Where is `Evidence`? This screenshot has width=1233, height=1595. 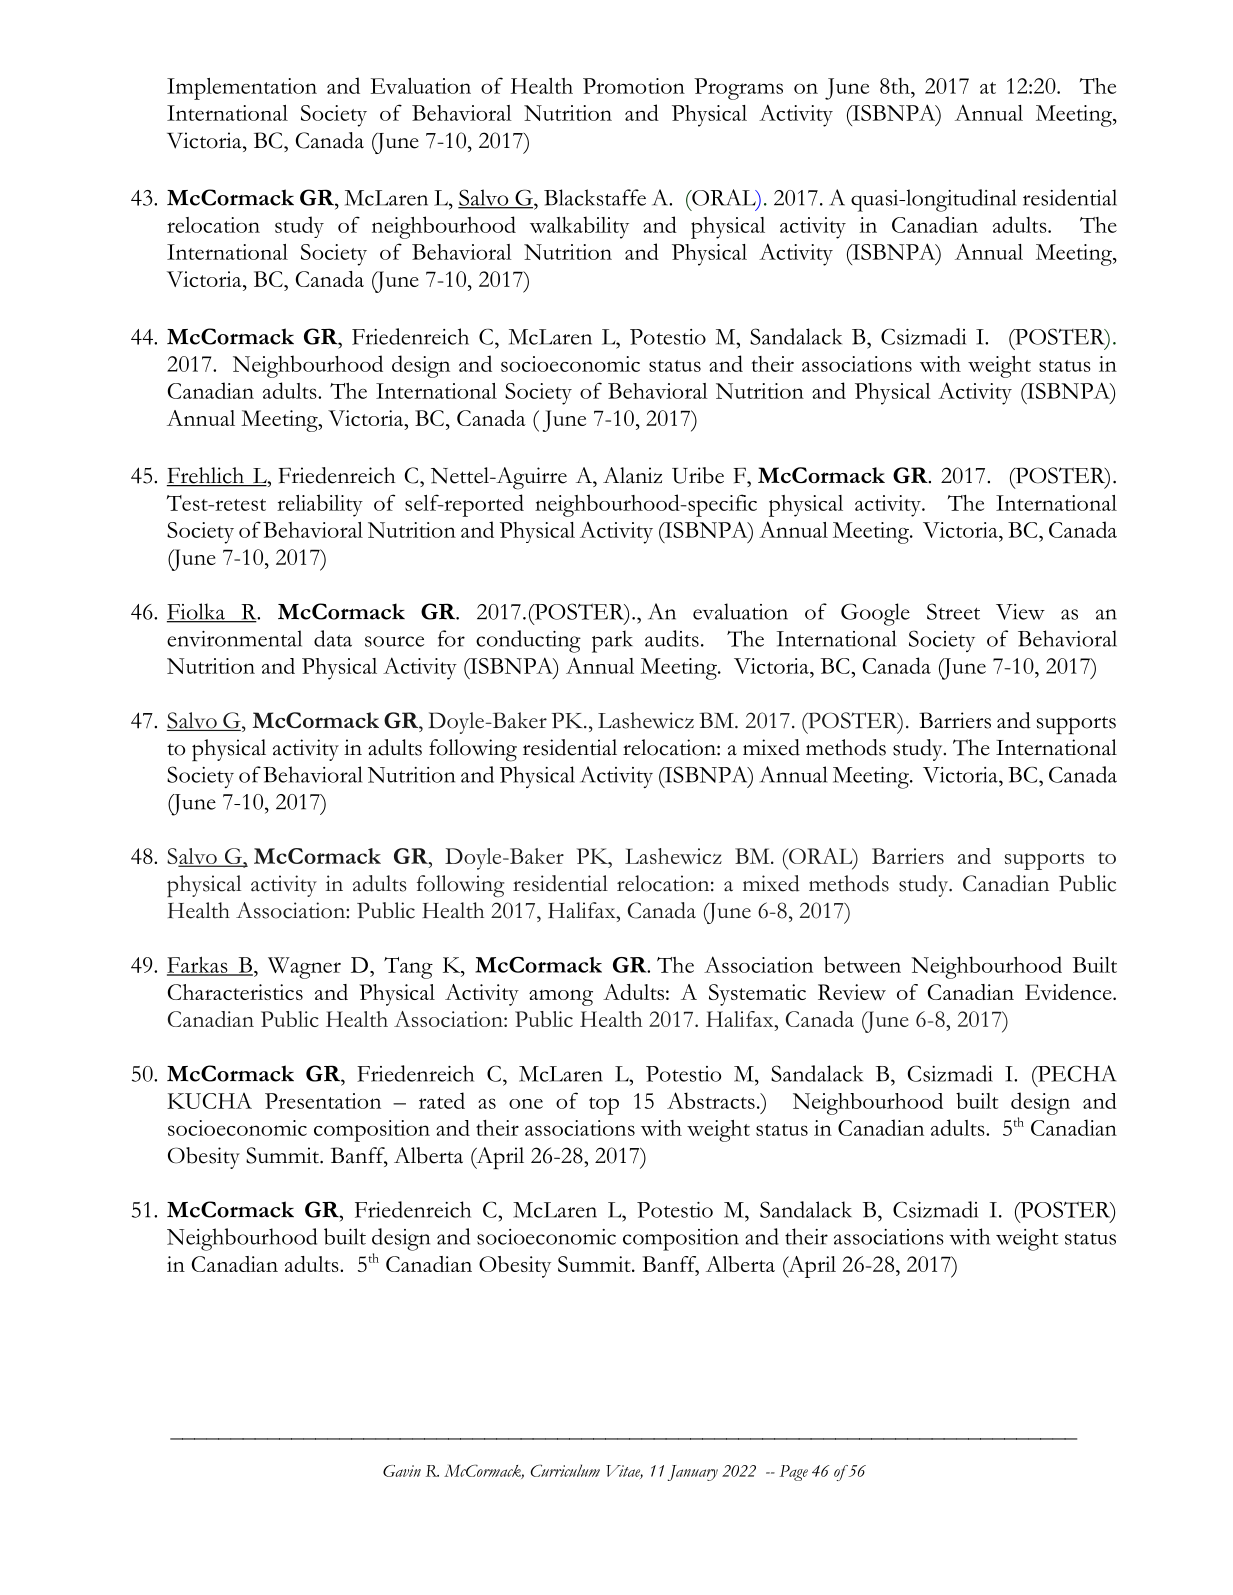 Evidence is located at coordinates (1069, 992).
